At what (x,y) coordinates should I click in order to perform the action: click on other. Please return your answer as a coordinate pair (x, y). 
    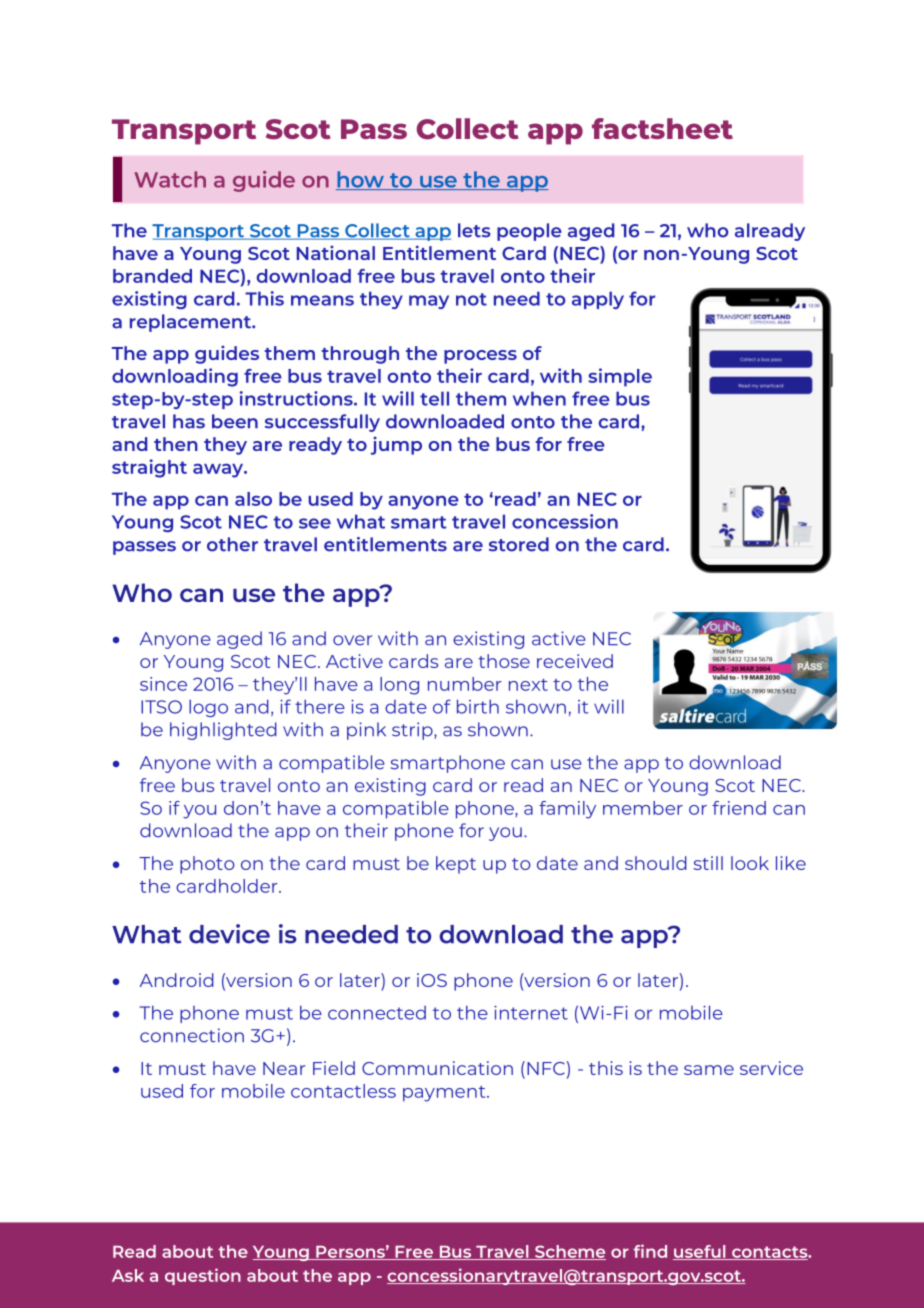
    Looking at the image, I should click on (232, 544).
